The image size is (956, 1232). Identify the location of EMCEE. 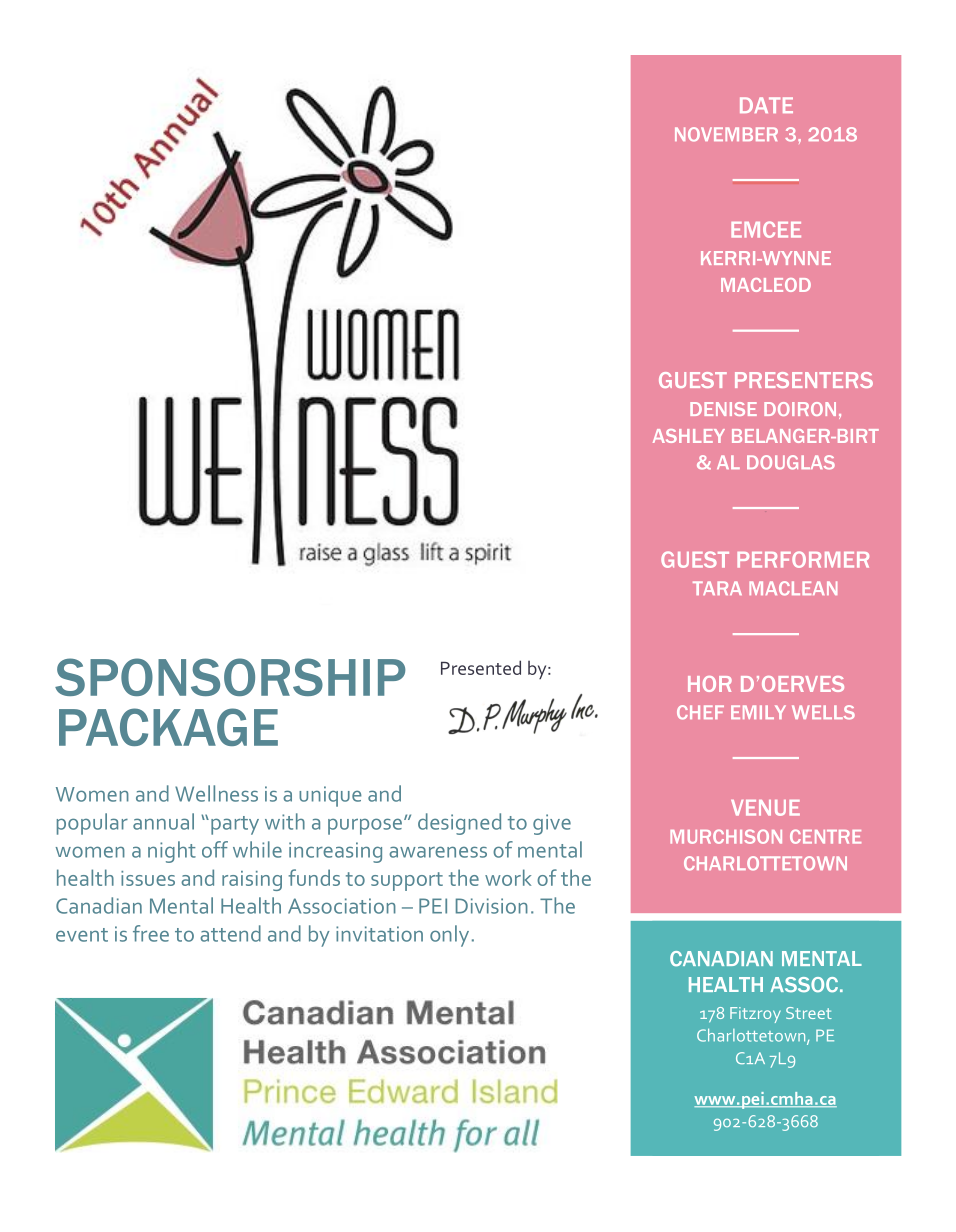
(766, 229).
